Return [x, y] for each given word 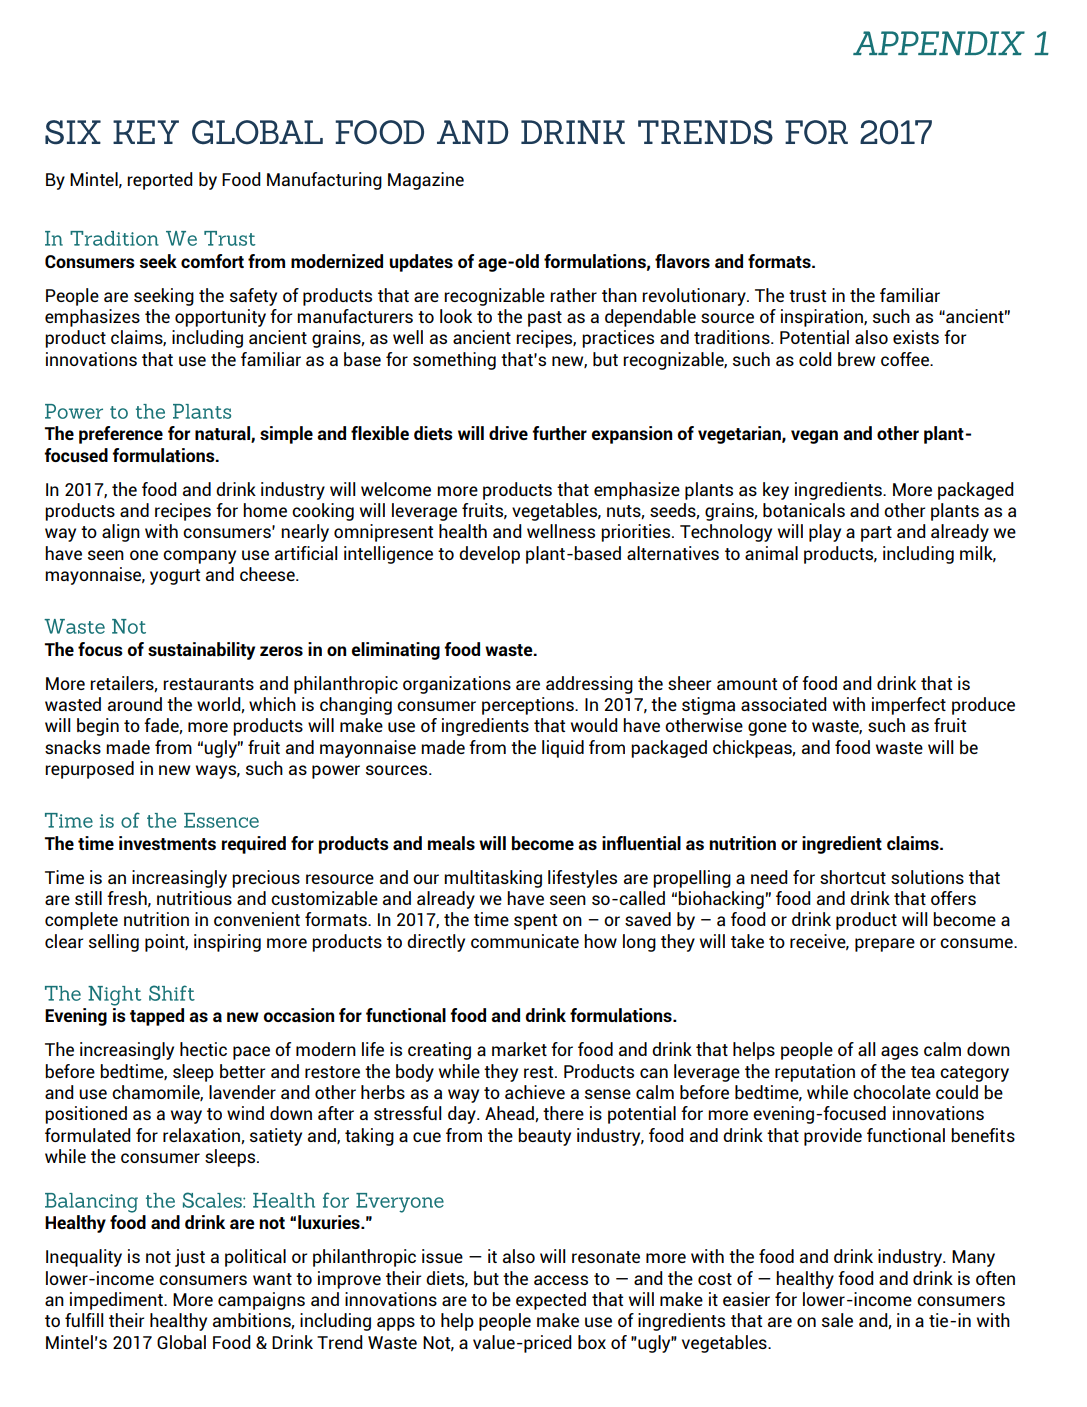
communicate [525, 941]
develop [489, 555]
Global [181, 1342]
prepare [885, 945]
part [876, 534]
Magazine [426, 181]
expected [551, 1301]
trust [807, 296]
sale [837, 1320]
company [199, 557]
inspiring [227, 943]
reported [160, 181]
